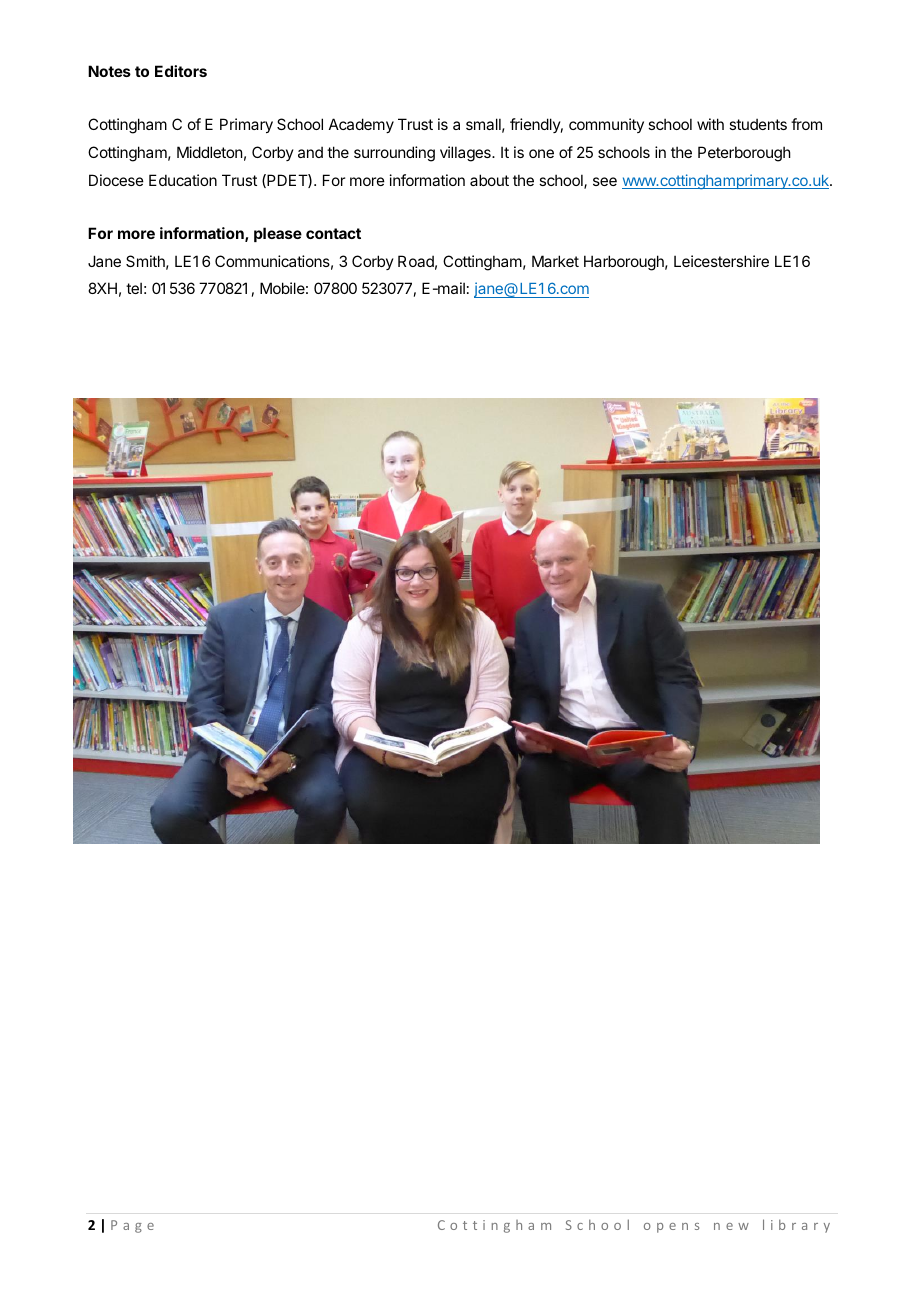 This document has width=924, height=1308. What do you see at coordinates (489, 180) in the document?
I see `about` at bounding box center [489, 180].
